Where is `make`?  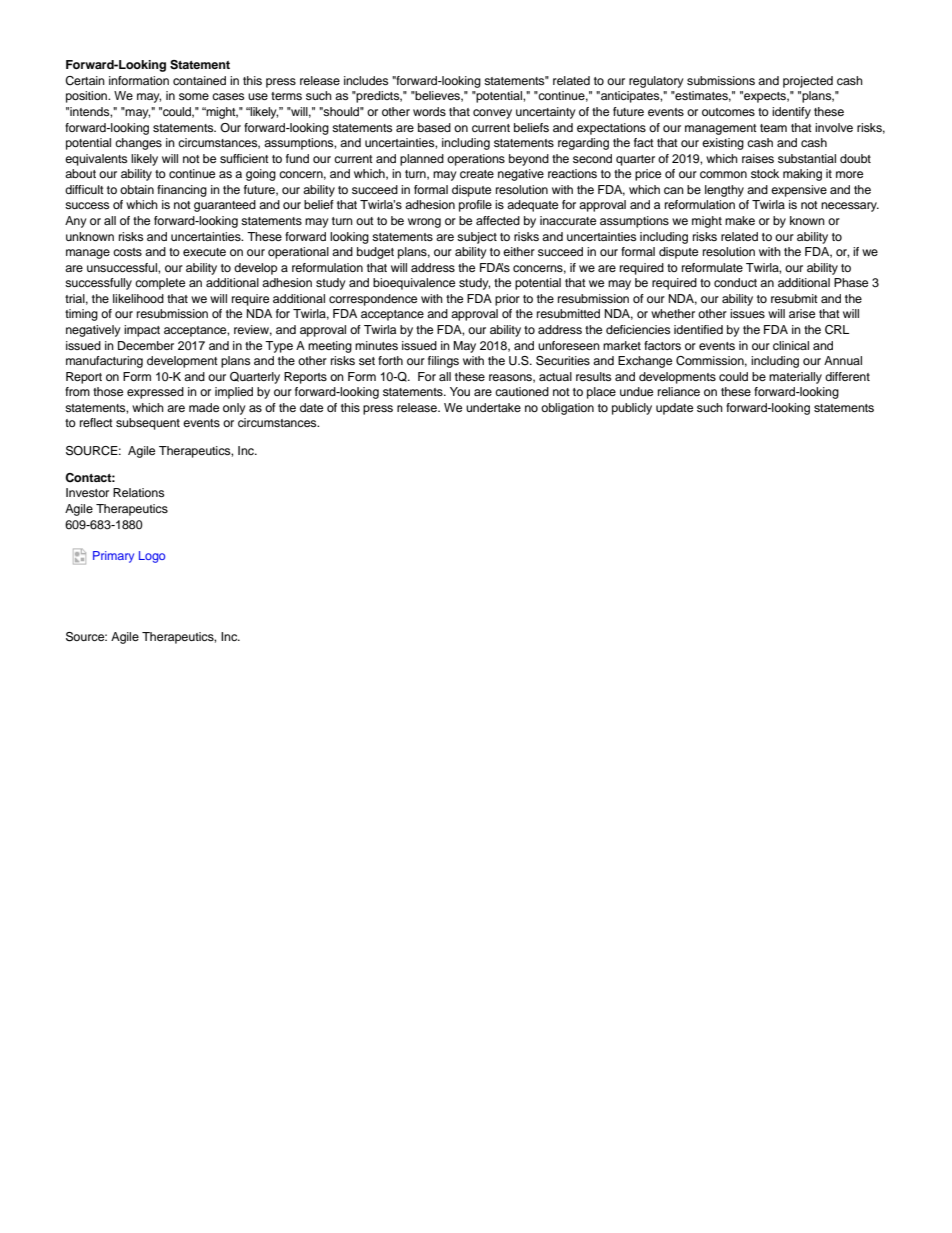 make is located at coordinates (740, 220).
